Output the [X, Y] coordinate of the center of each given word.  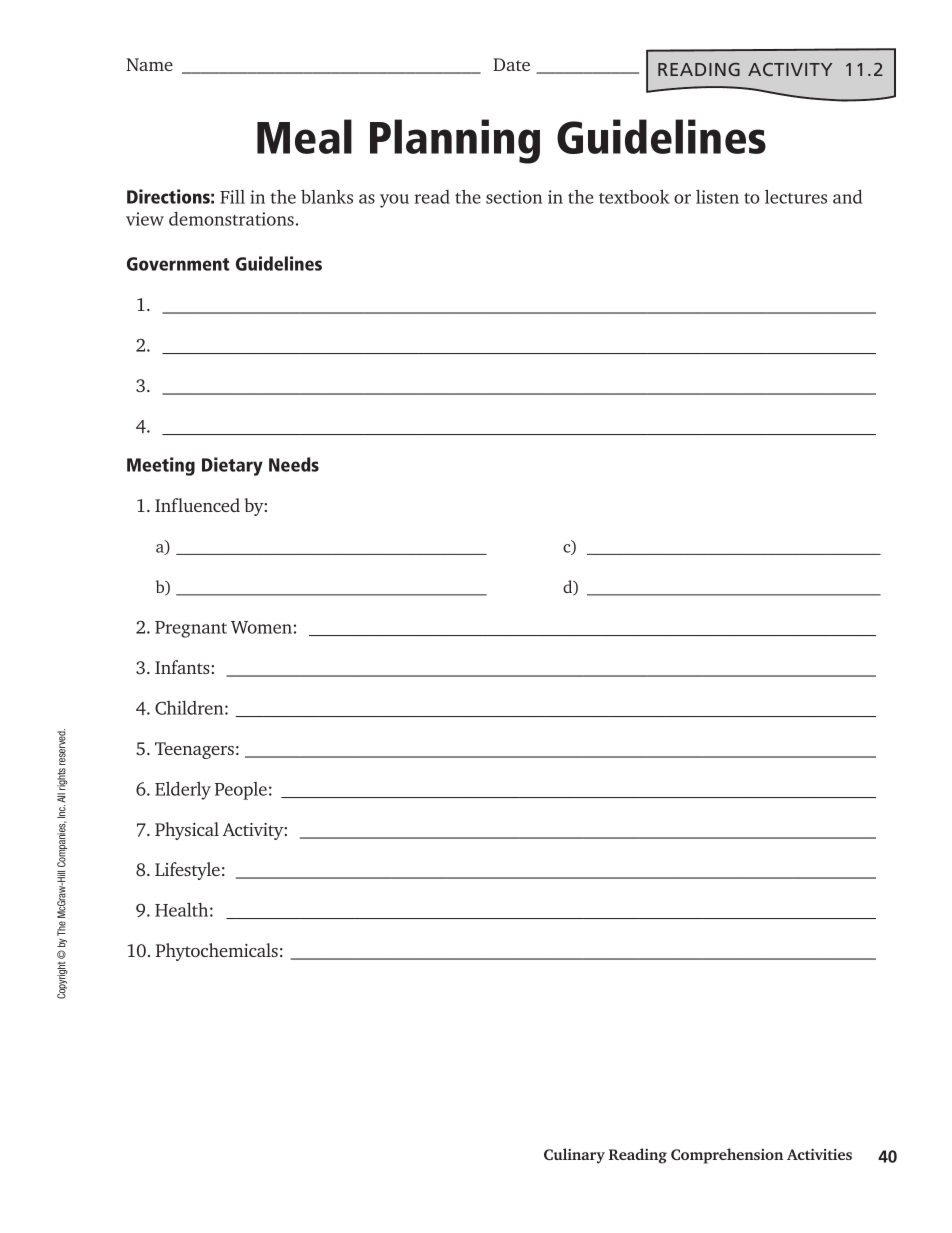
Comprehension [727, 1156]
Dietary [232, 466]
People [241, 791]
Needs [294, 464]
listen [717, 196]
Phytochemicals [217, 952]
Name [149, 64]
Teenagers [194, 750]
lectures [796, 196]
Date [511, 64]
